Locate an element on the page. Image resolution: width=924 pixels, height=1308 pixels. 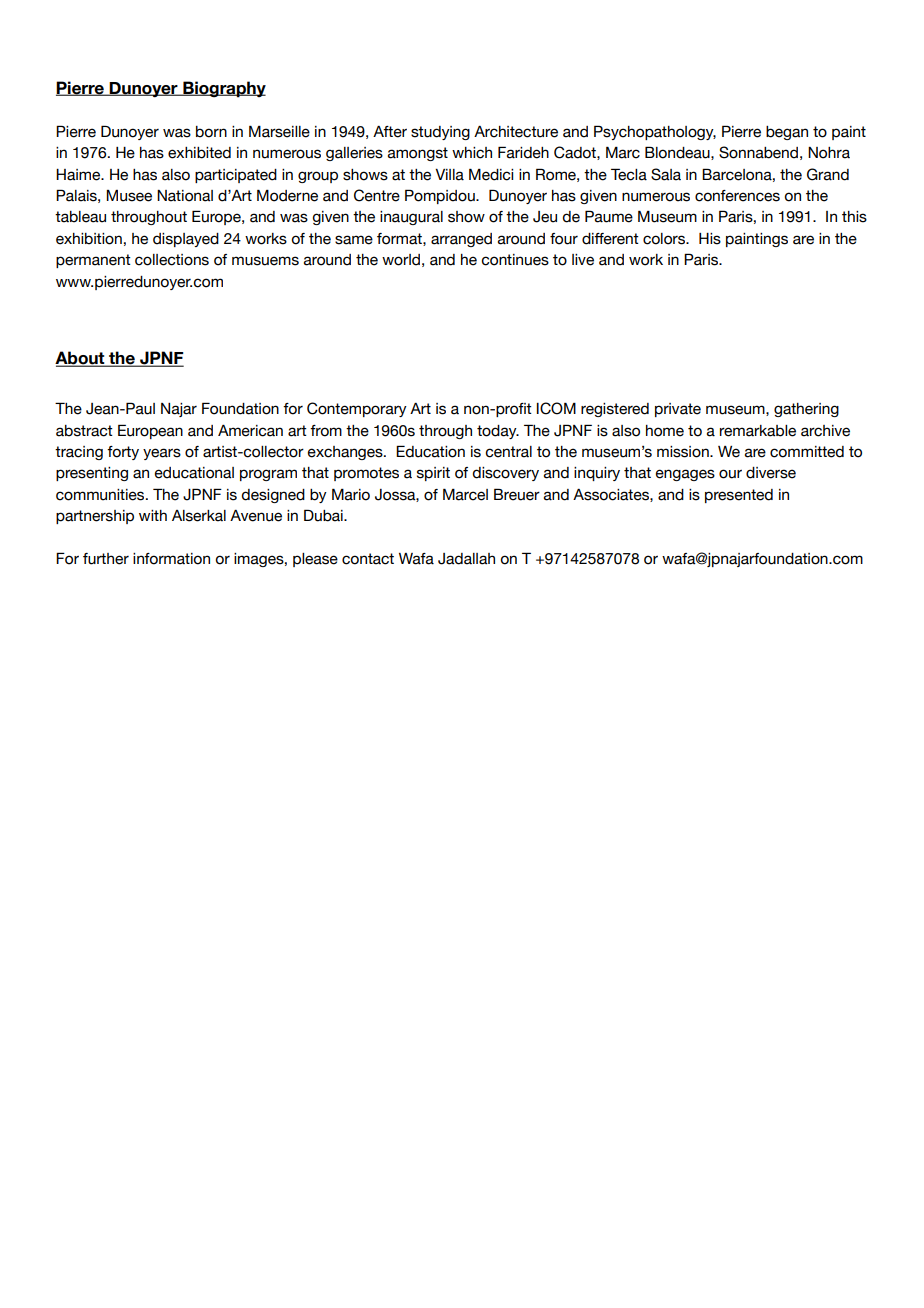
continues is located at coordinates (515, 260).
